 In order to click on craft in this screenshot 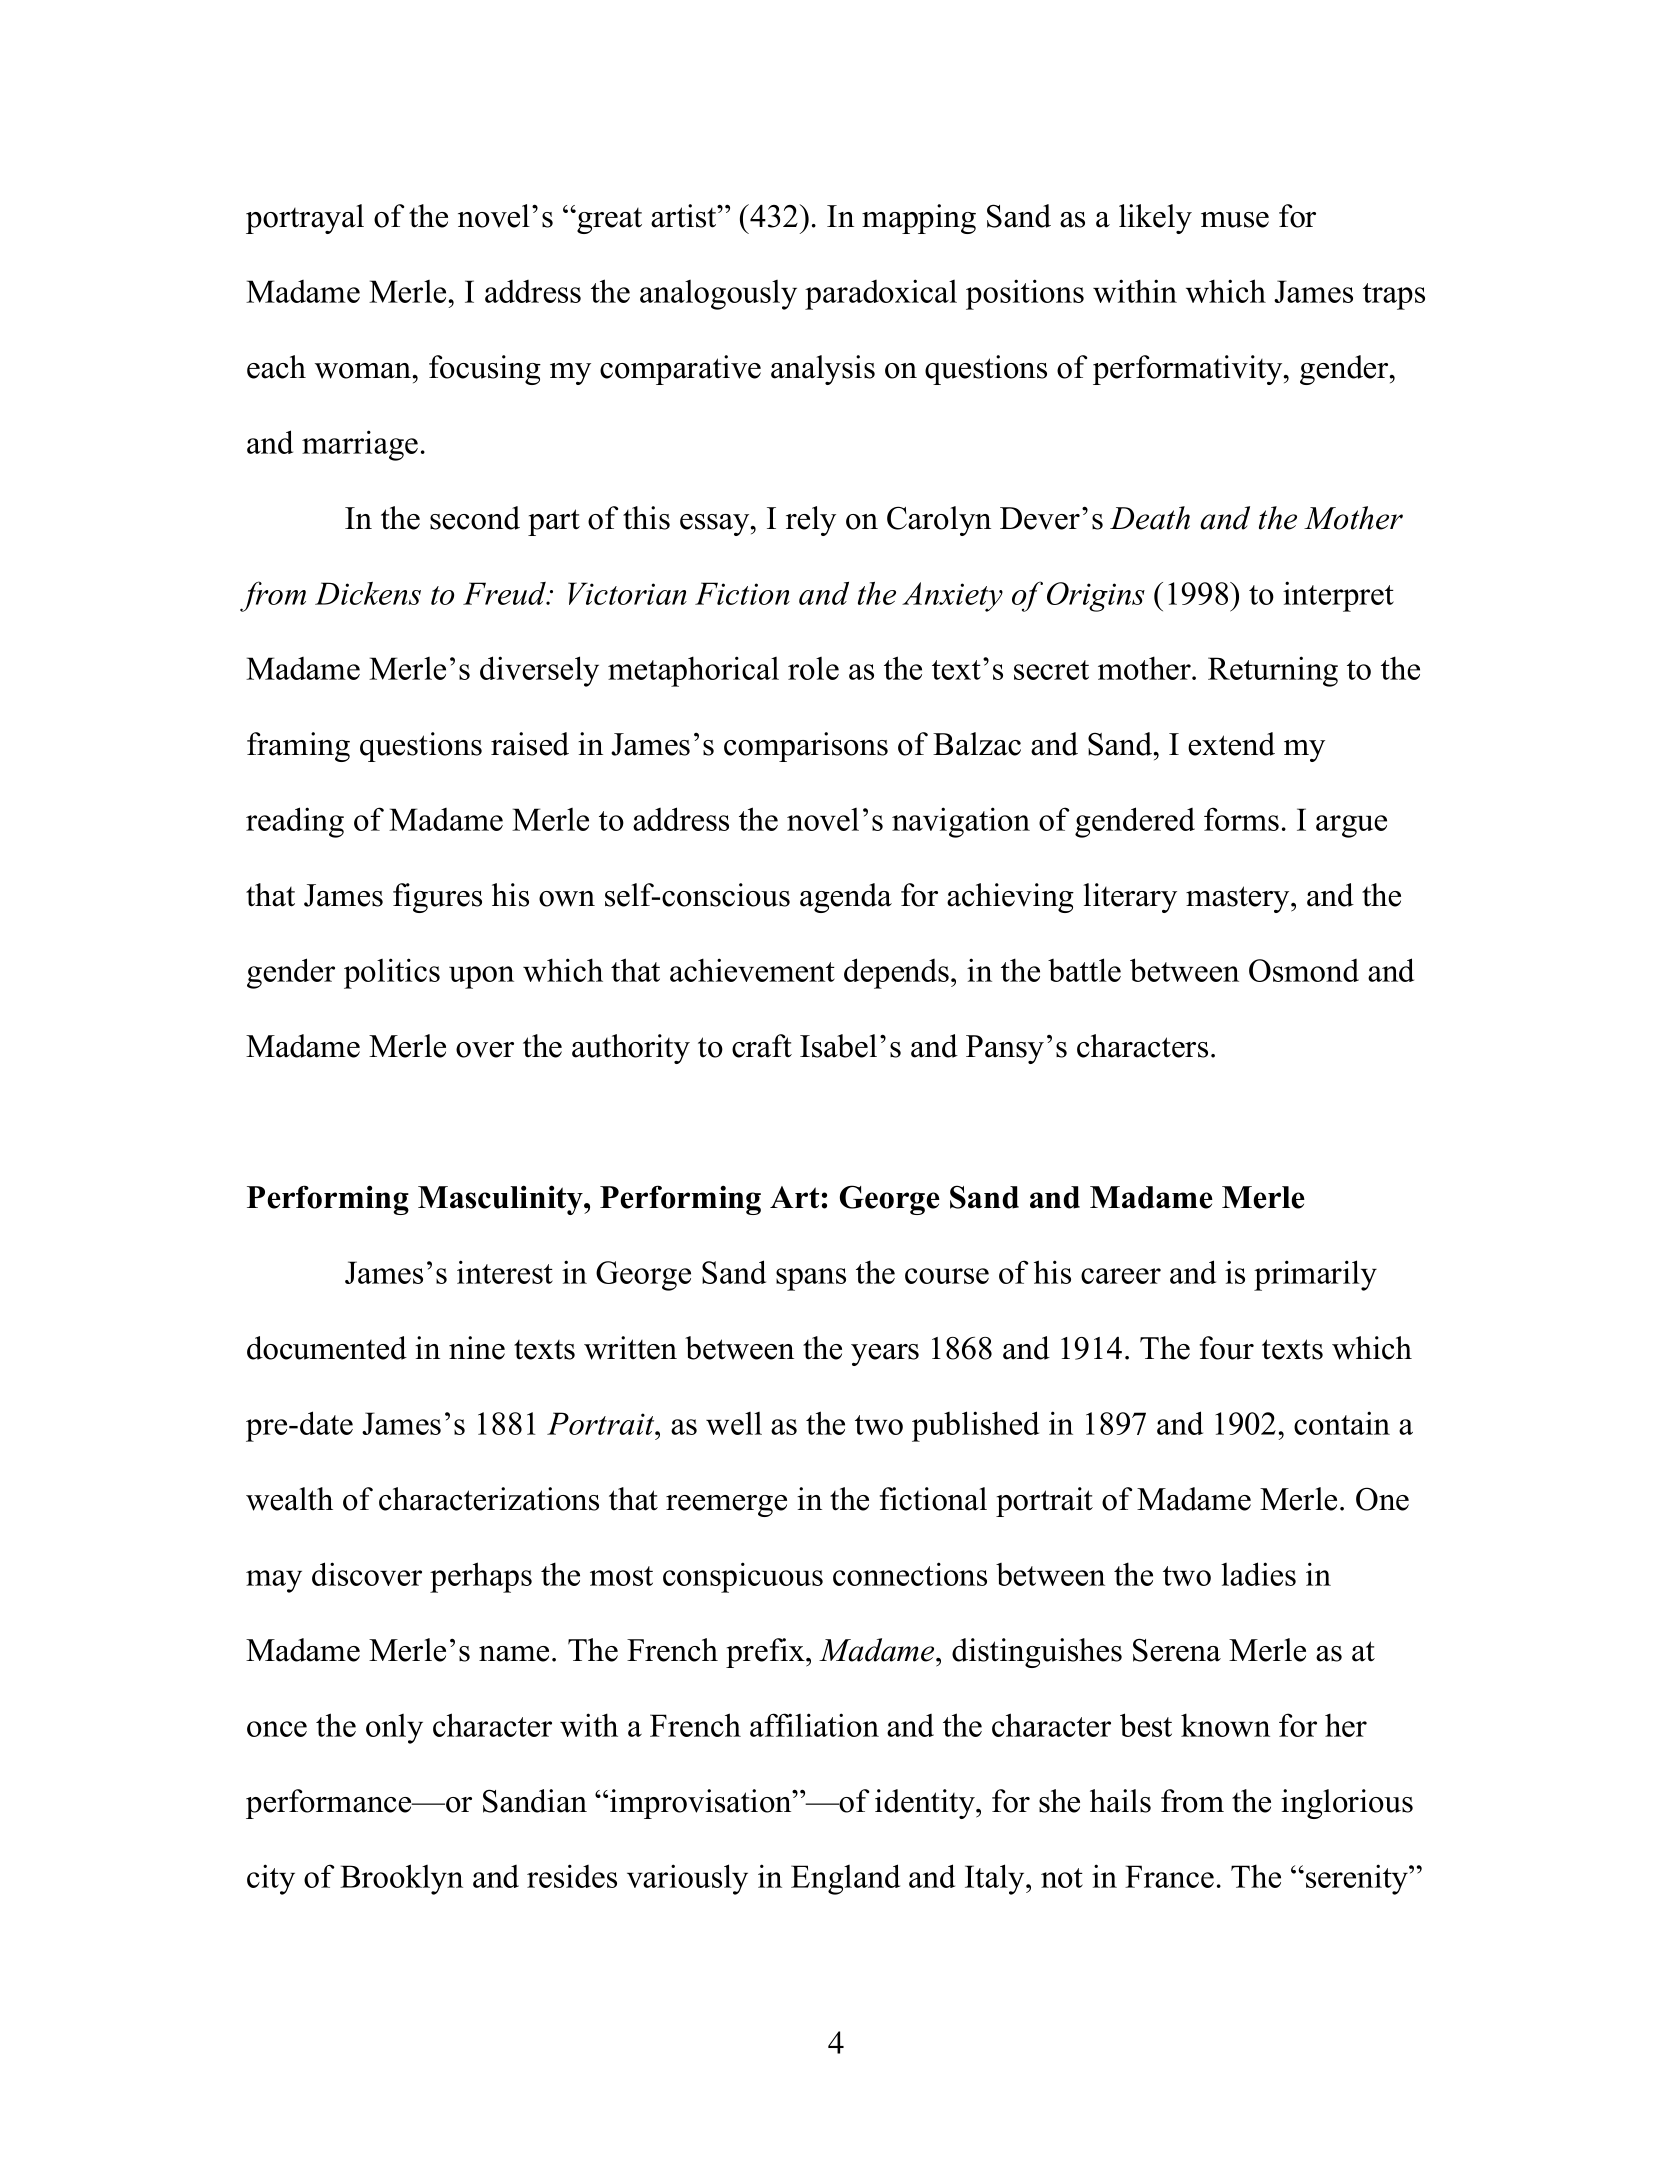, I will do `click(762, 1046)`.
